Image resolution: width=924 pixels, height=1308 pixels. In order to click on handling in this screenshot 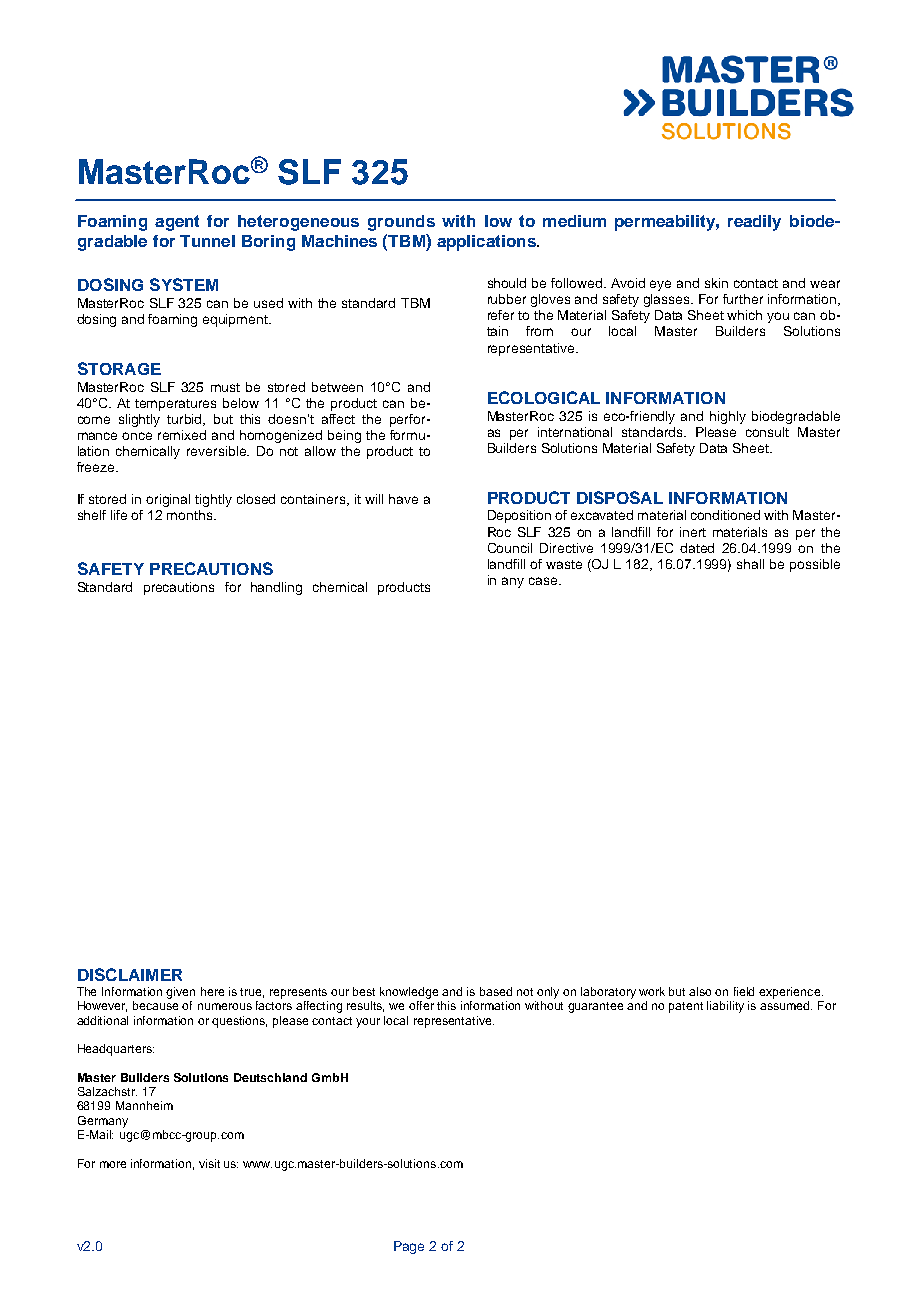, I will do `click(276, 588)`.
